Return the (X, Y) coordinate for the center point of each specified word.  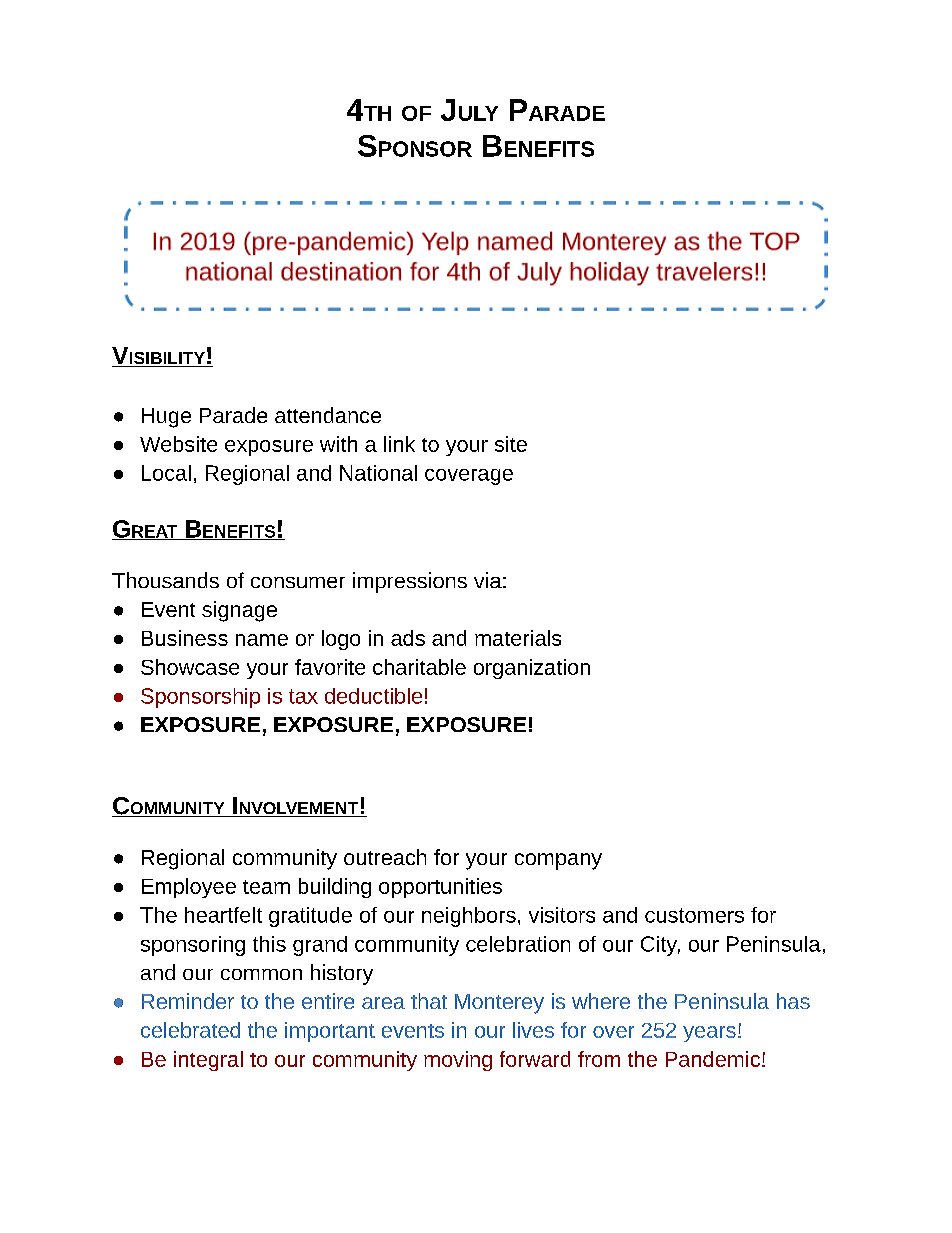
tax (303, 696)
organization (532, 669)
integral (208, 1061)
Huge (166, 418)
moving (458, 1061)
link (399, 444)
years (709, 1034)
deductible (373, 696)
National (378, 473)
